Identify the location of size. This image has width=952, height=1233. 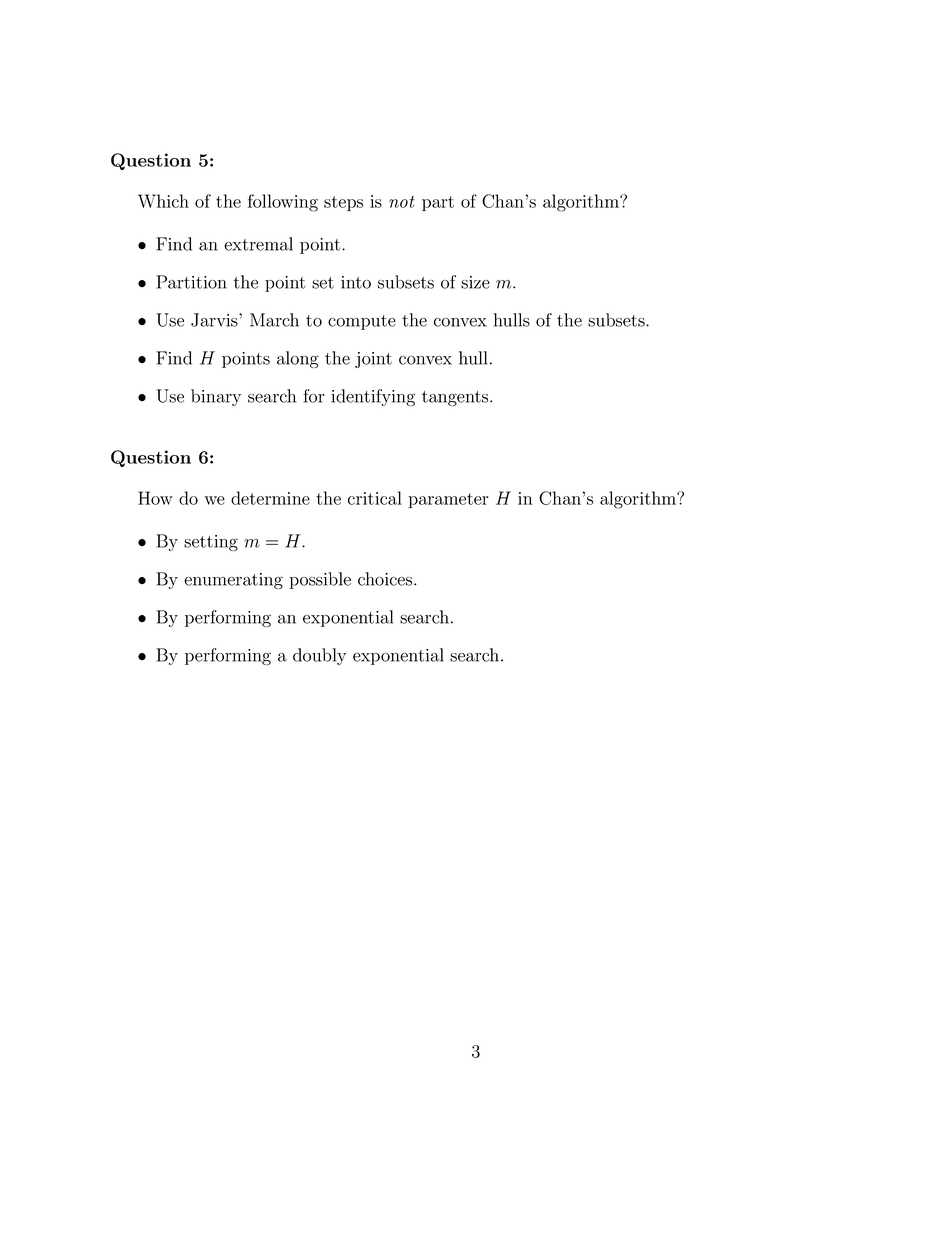
(475, 282).
